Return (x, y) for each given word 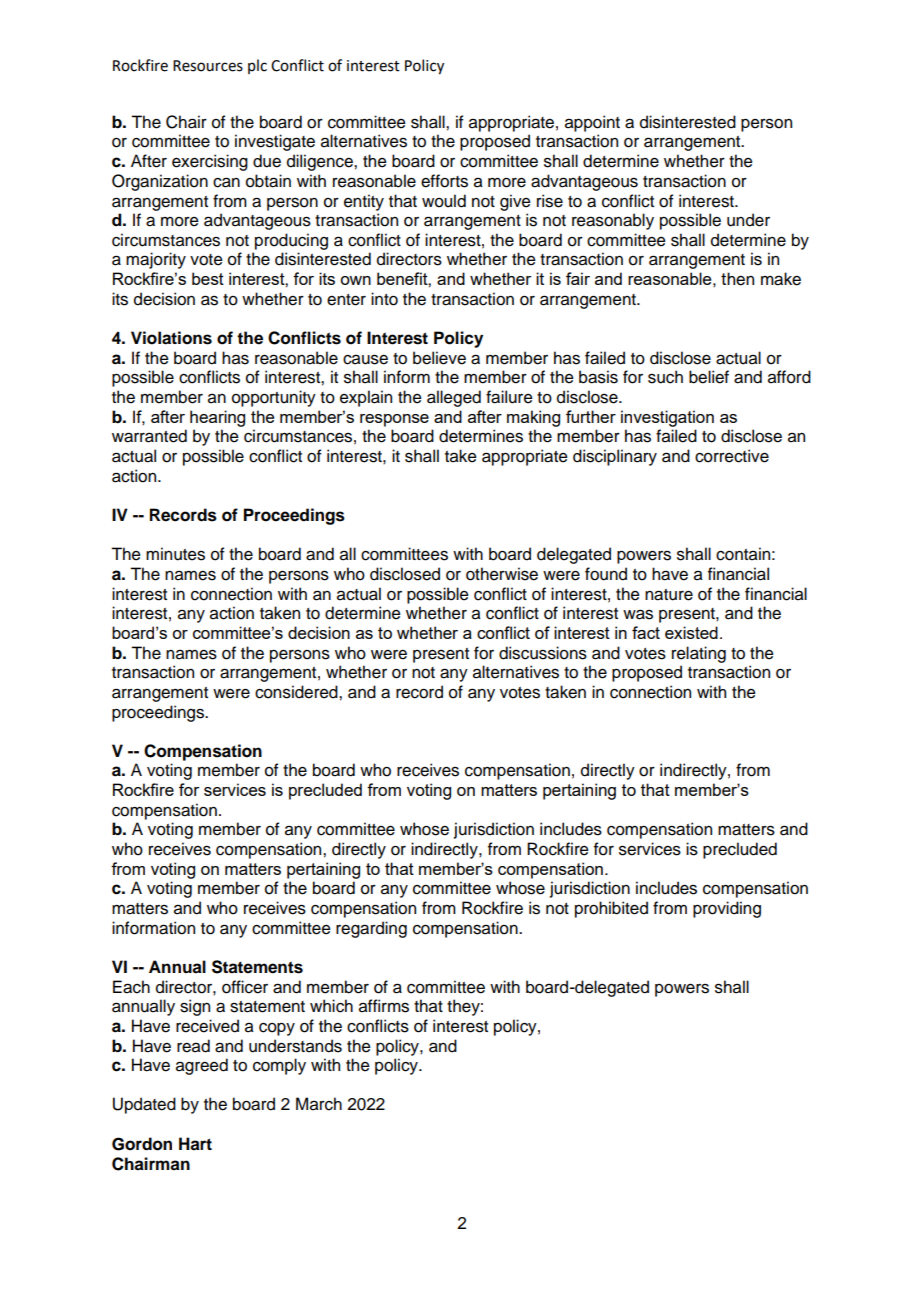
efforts (444, 181)
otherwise (502, 574)
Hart (195, 1144)
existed (691, 632)
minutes (175, 554)
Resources (208, 66)
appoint (592, 123)
